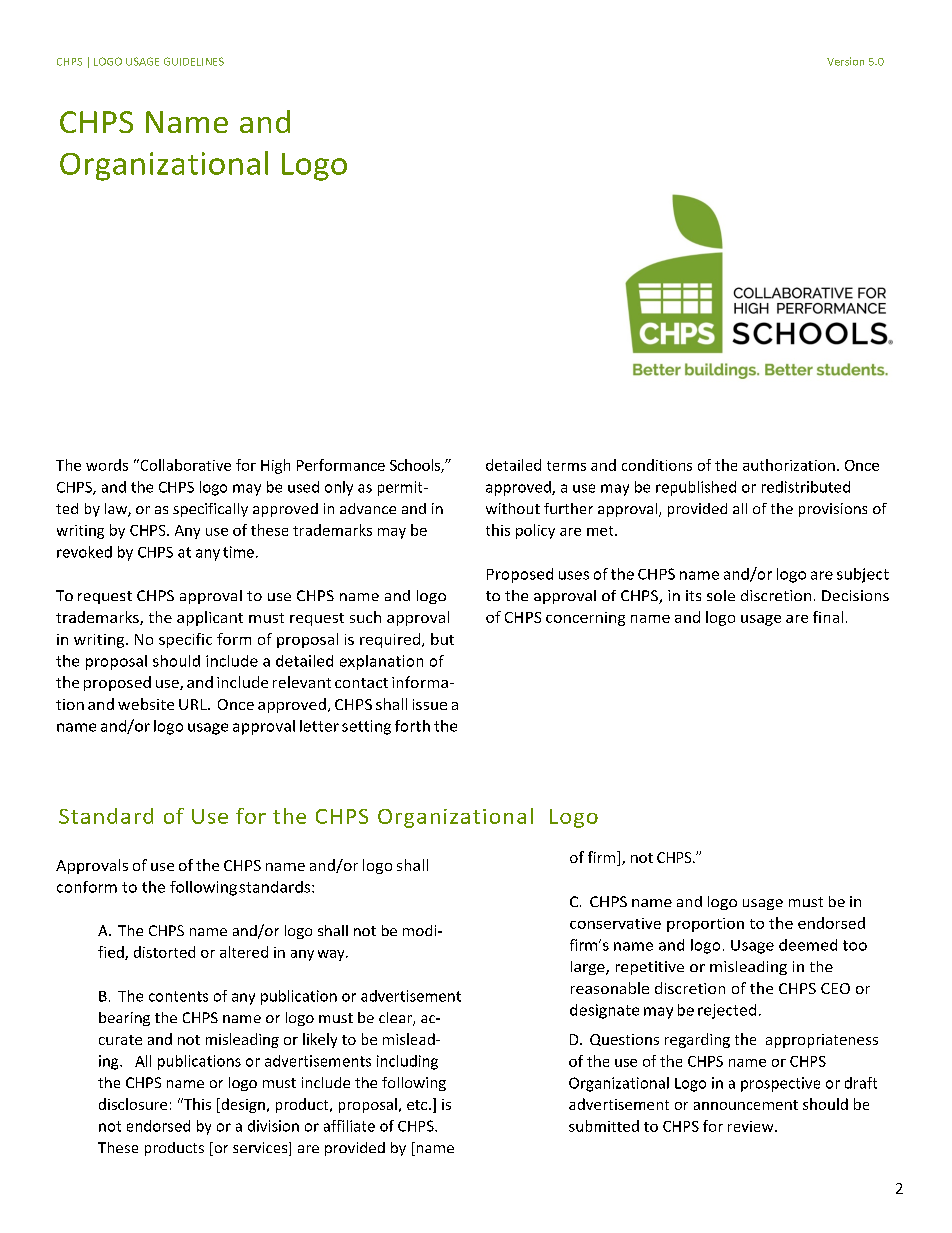  What do you see at coordinates (133, 1104) in the image?
I see `disclosure` at bounding box center [133, 1104].
